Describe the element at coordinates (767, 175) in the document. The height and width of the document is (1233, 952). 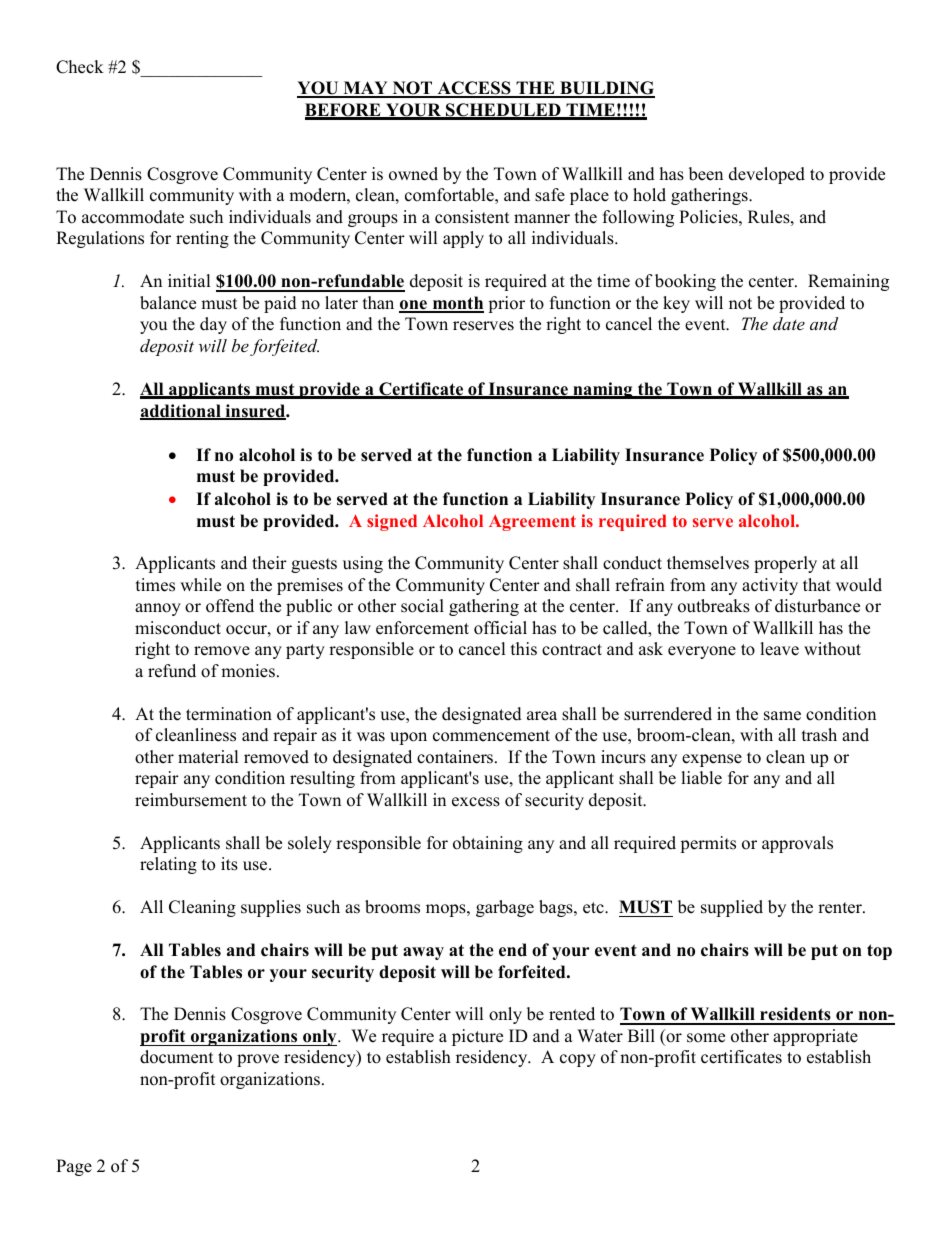
I see `developed` at that location.
